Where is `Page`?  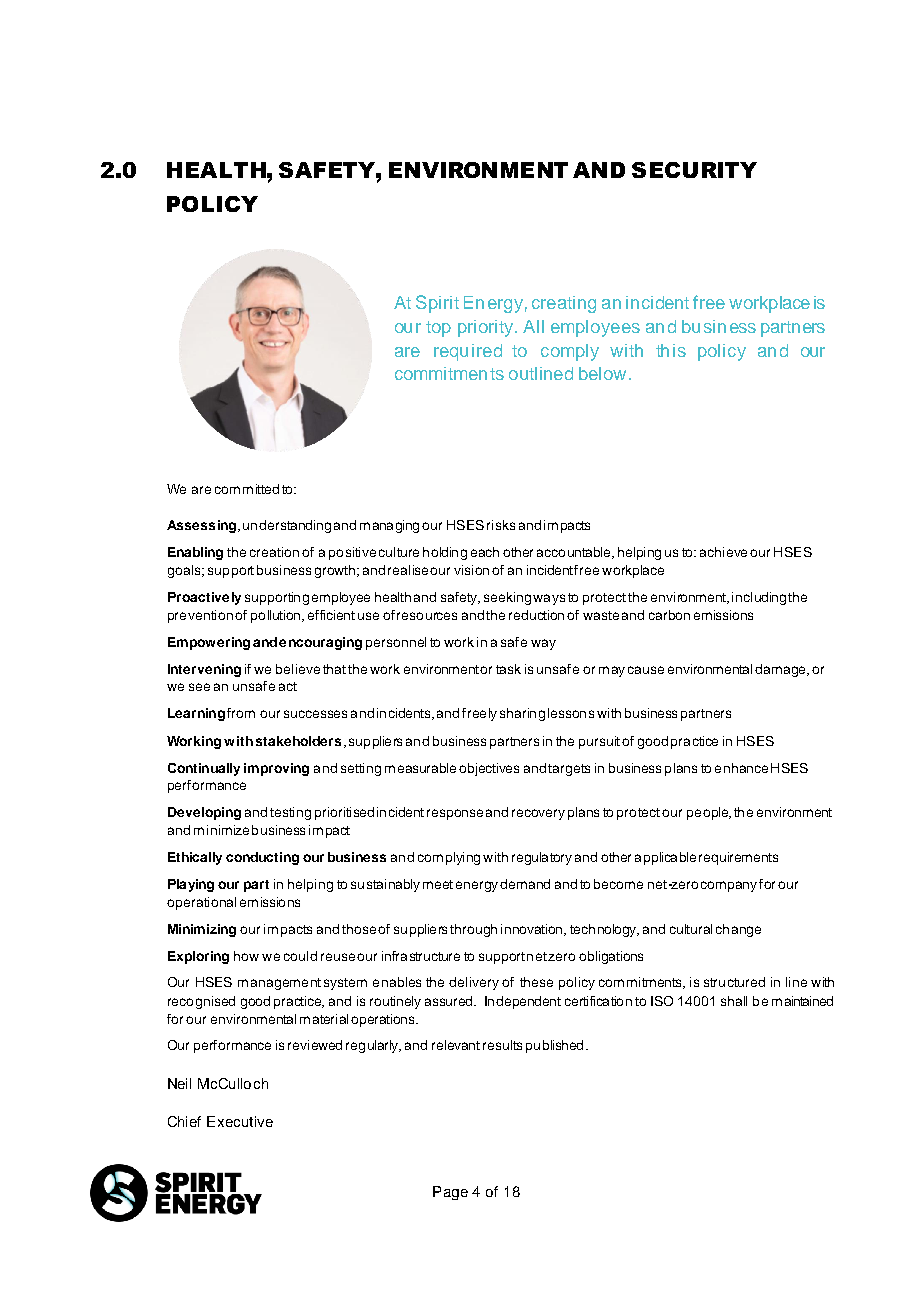 Page is located at coordinates (450, 1193).
